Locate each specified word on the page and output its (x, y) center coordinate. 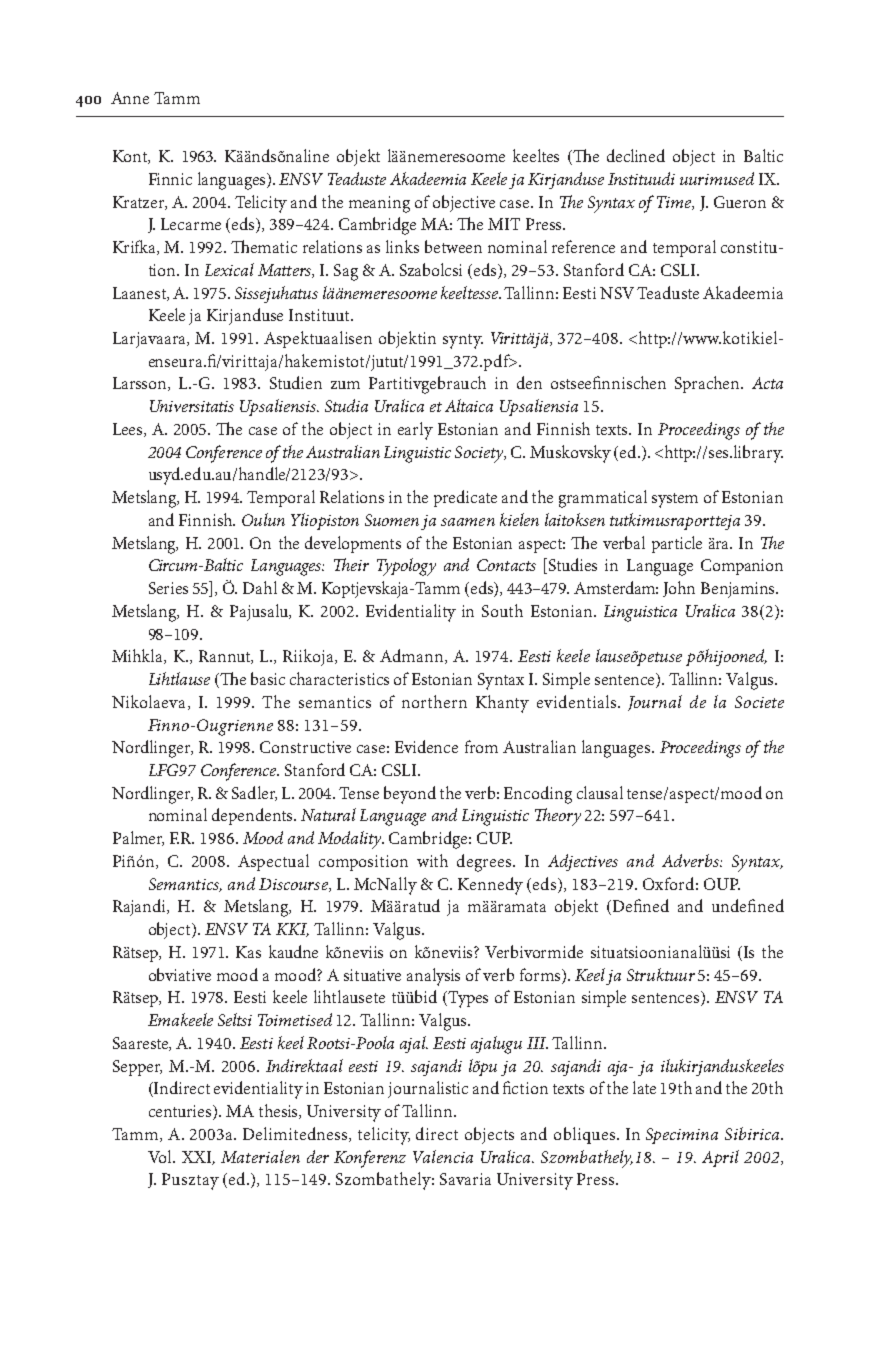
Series (168, 588)
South (502, 610)
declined (636, 155)
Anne (130, 98)
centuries (181, 1112)
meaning (379, 204)
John (679, 589)
